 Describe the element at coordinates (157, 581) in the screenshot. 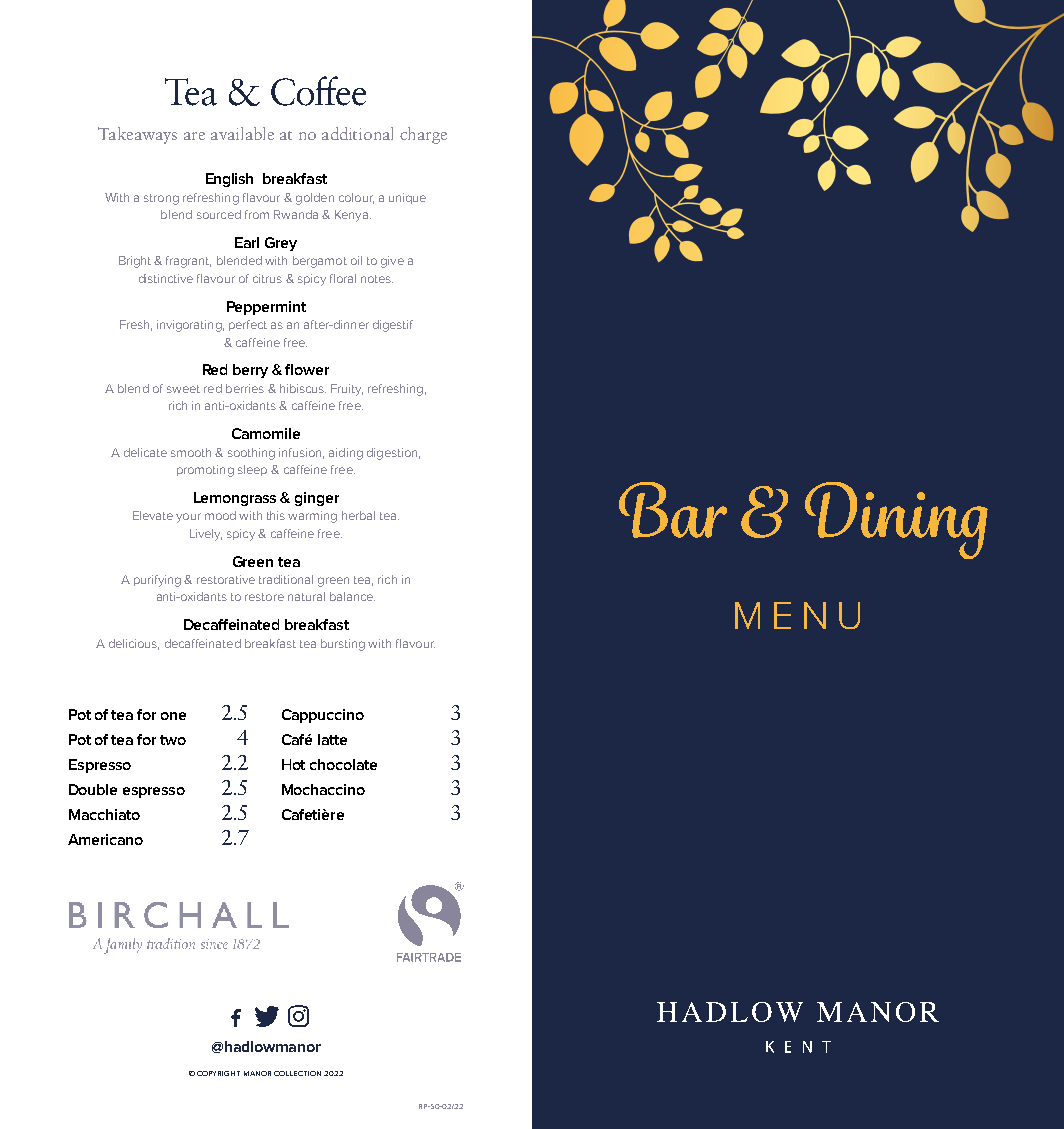

I see `purifying` at that location.
